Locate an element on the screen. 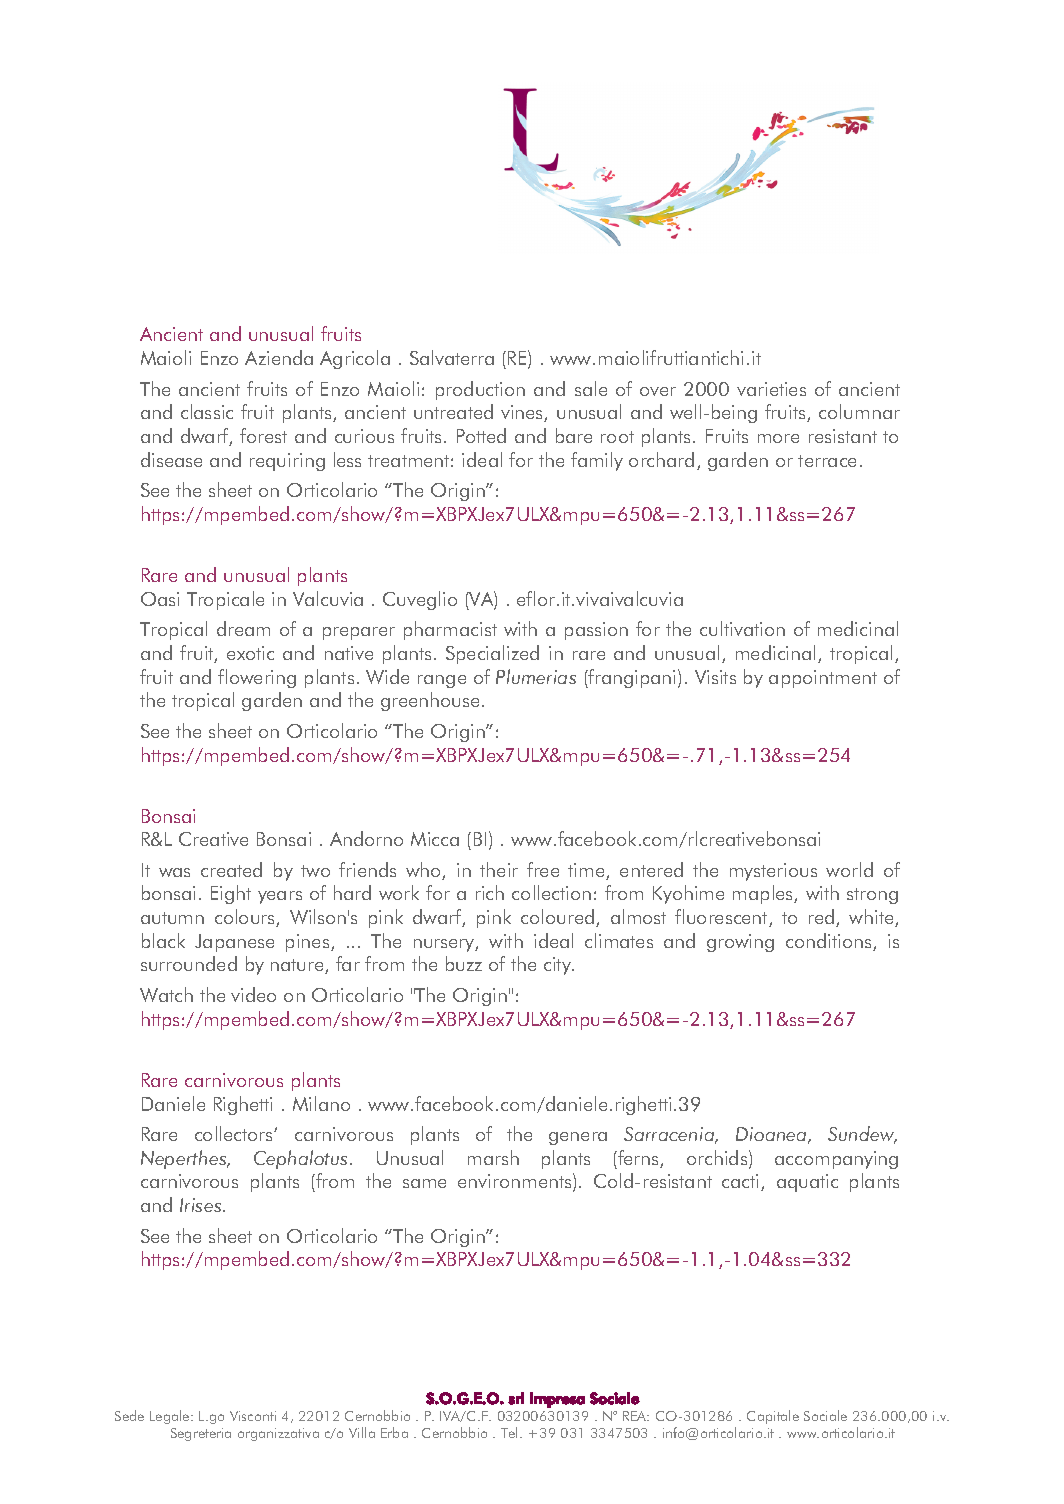 The height and width of the screenshot is (1504, 1064). flowering is located at coordinates (257, 678).
